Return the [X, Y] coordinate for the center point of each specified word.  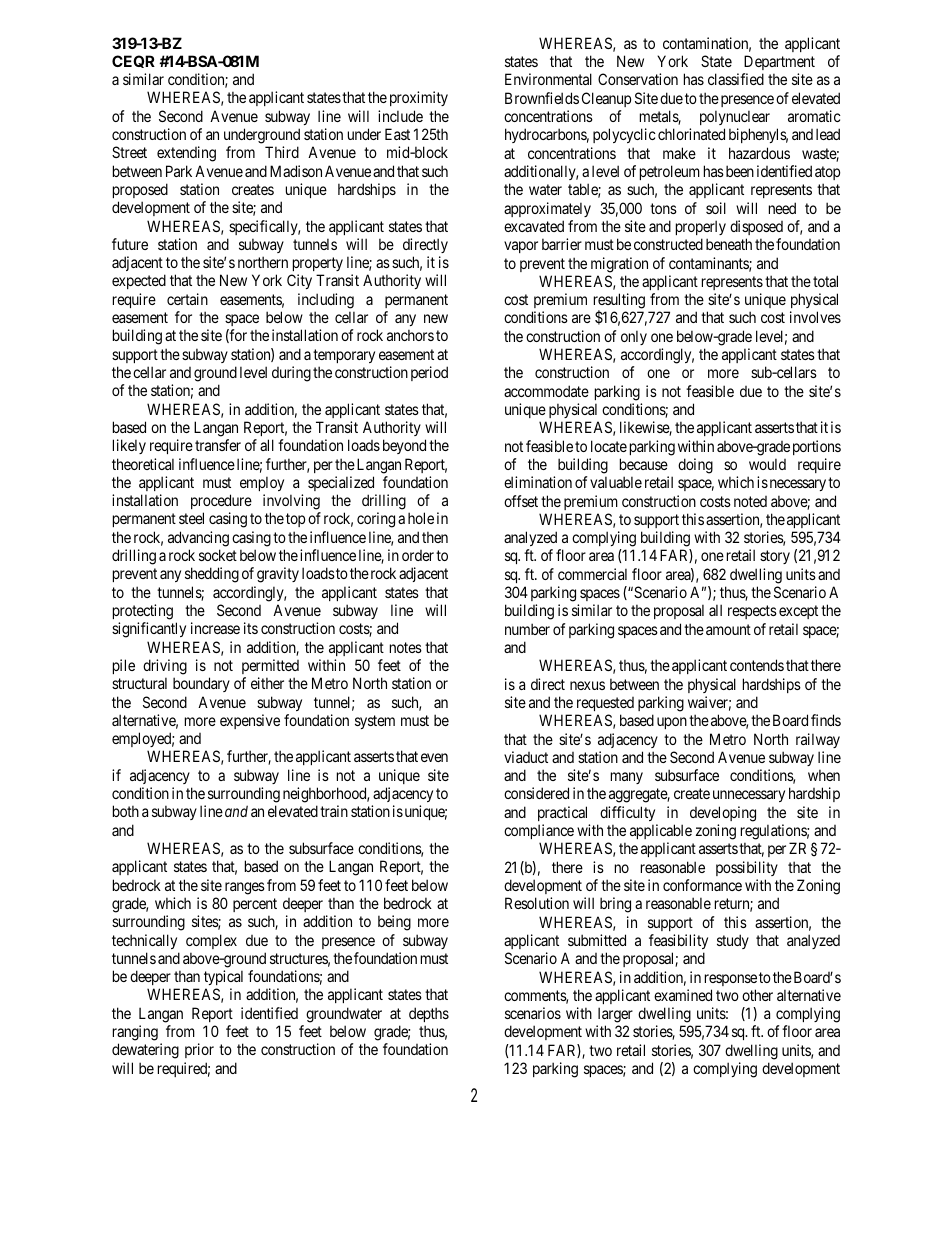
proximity [419, 98]
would [767, 464]
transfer [218, 445]
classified [736, 79]
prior [199, 1050]
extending [186, 154]
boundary [201, 684]
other [757, 995]
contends [757, 665]
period [429, 373]
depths [429, 1014]
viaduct [526, 757]
